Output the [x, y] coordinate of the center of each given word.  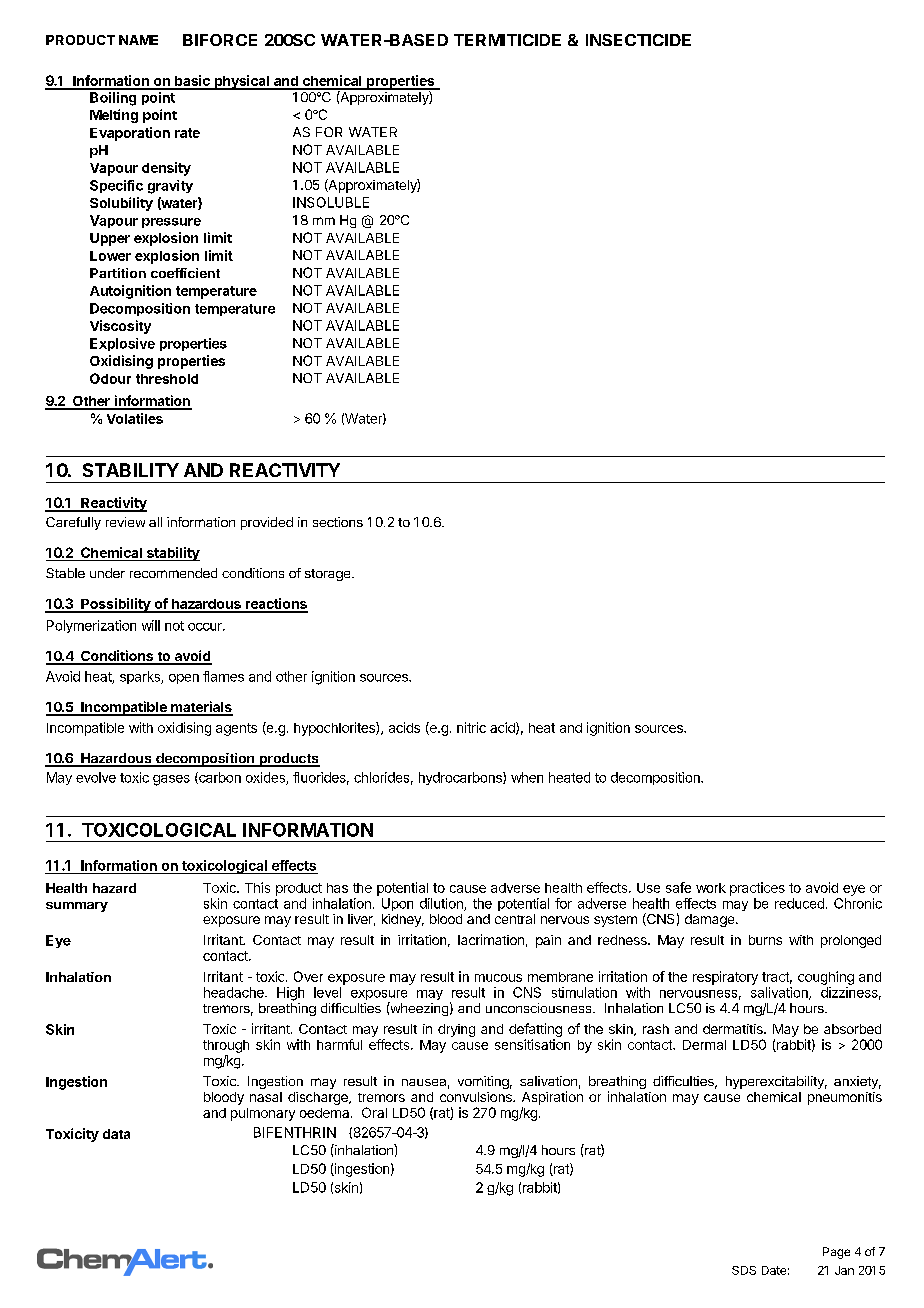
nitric [471, 727]
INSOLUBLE [331, 202]
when [527, 777]
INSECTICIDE [638, 40]
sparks [141, 677]
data [116, 1134]
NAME [138, 40]
